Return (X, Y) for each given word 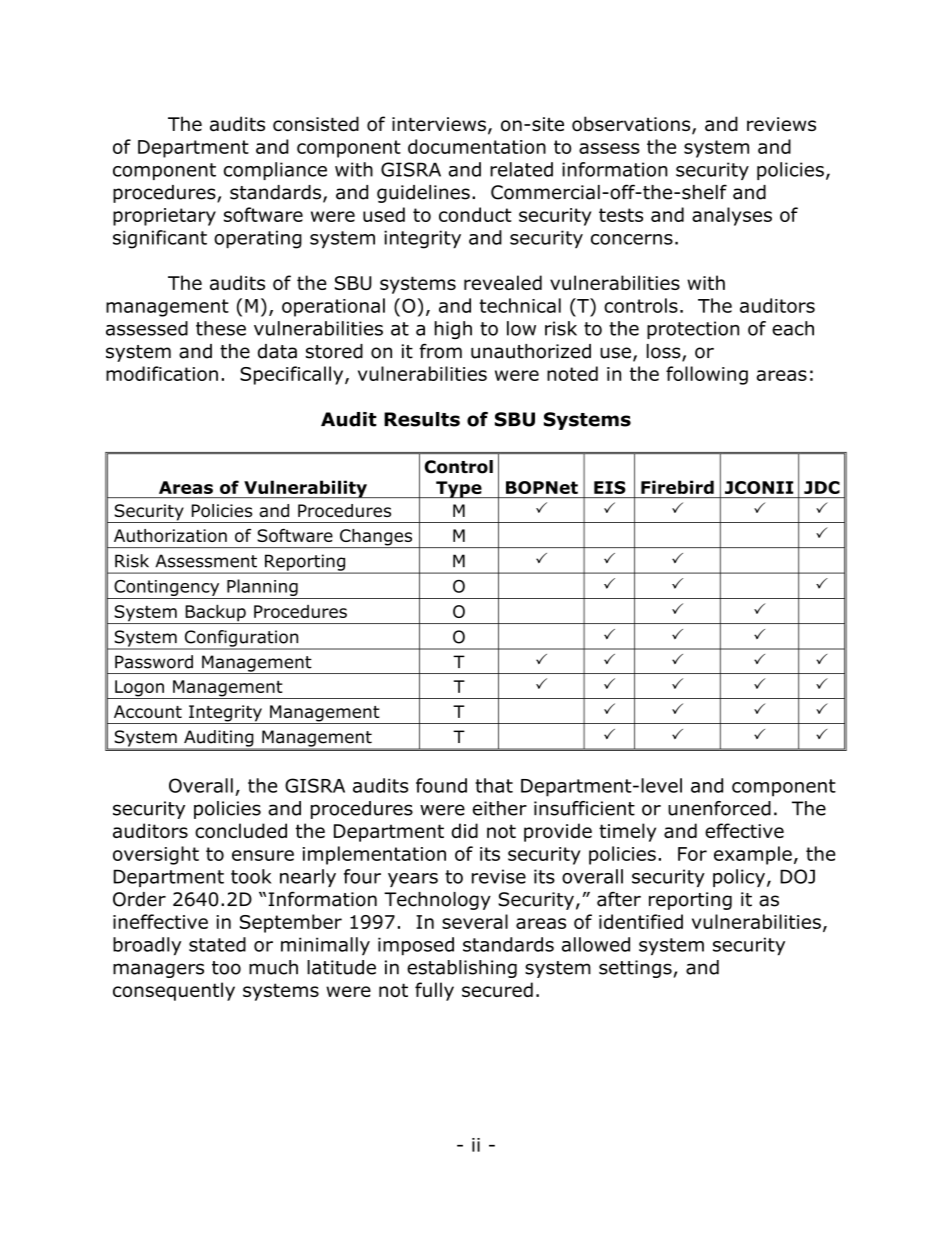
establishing (462, 969)
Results (422, 419)
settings (635, 969)
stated (217, 944)
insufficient (584, 808)
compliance (275, 171)
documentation (477, 146)
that (494, 785)
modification (162, 373)
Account (148, 711)
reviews (781, 124)
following (707, 375)
